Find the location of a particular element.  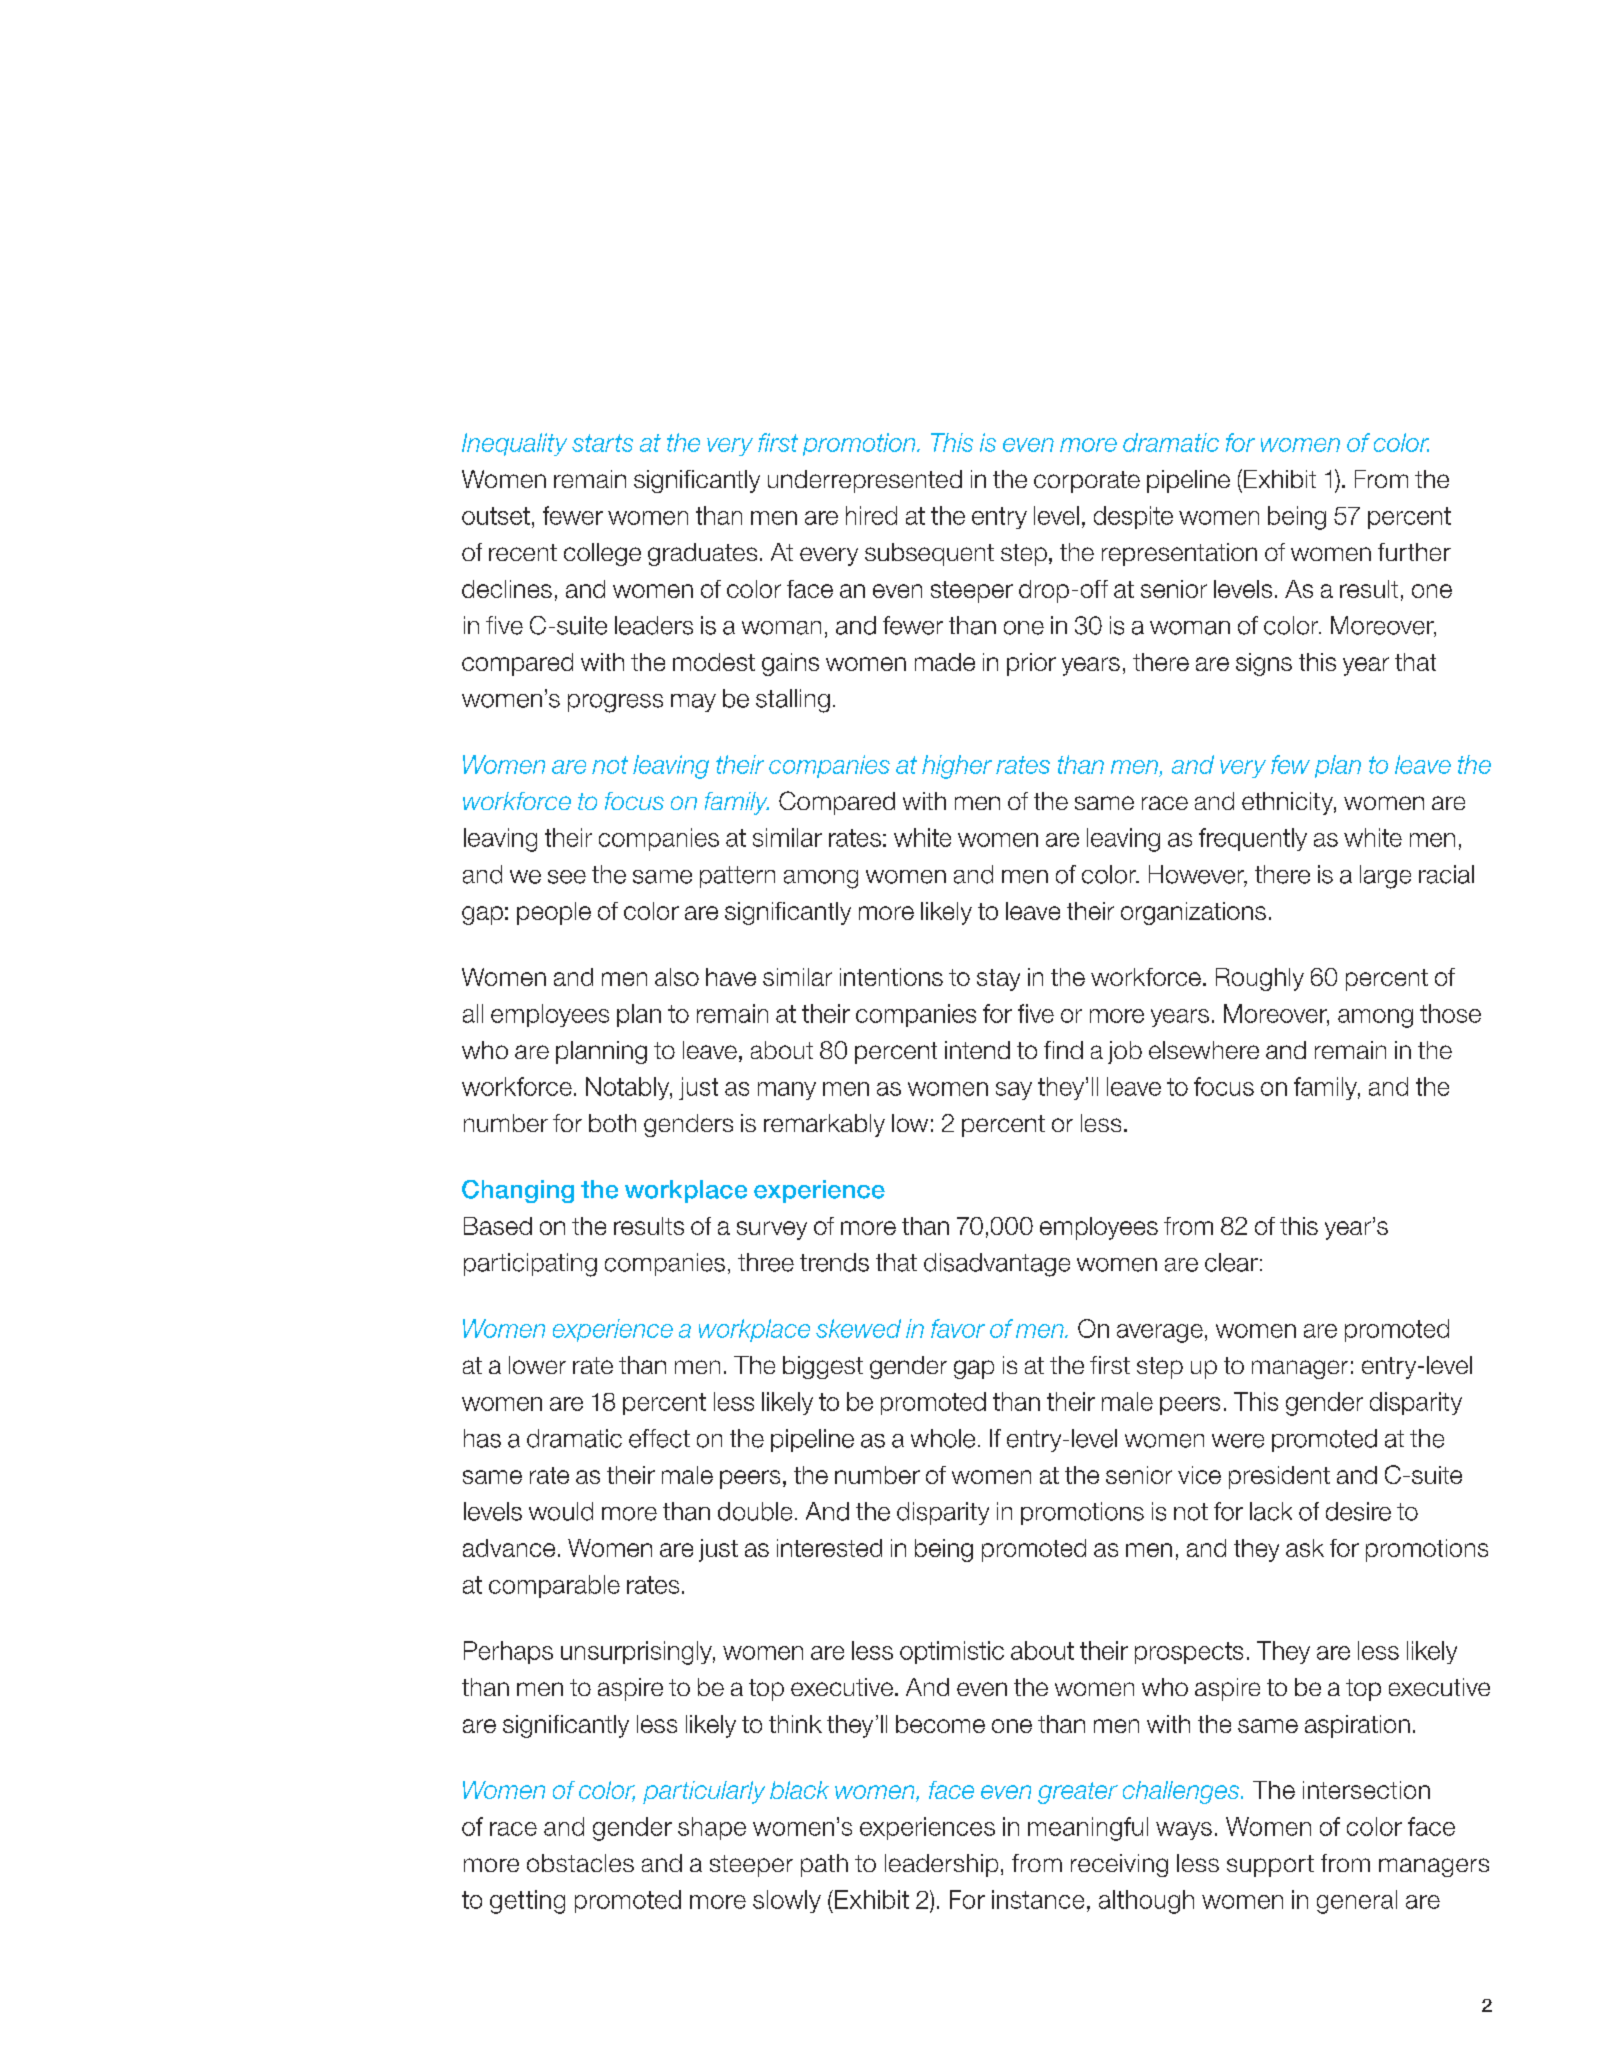

starts is located at coordinates (602, 443).
